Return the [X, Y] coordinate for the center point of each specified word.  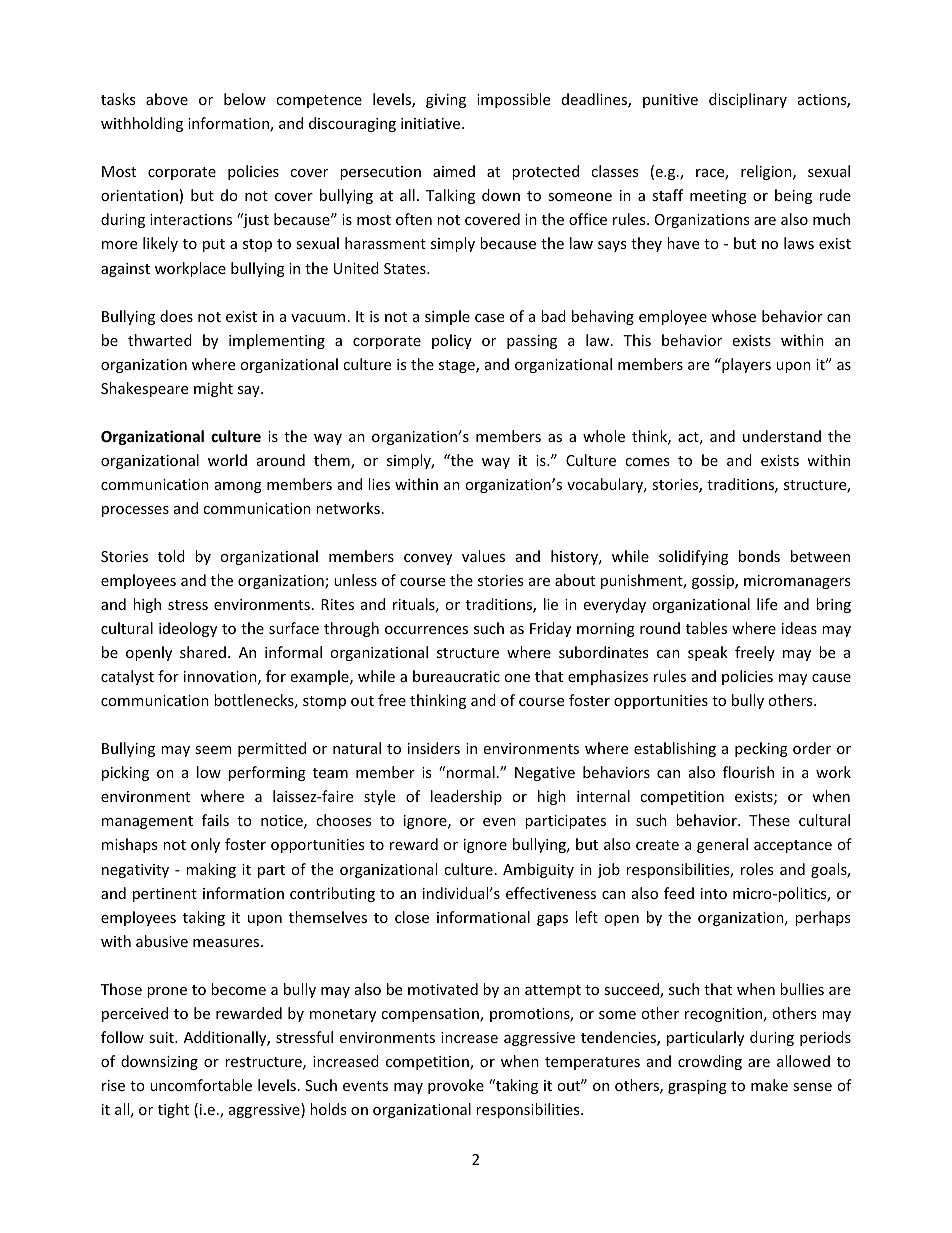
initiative [432, 123]
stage [458, 366]
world [227, 460]
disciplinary [748, 100]
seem [213, 750]
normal [471, 772]
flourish [748, 772]
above [167, 99]
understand [782, 436]
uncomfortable [201, 1085]
